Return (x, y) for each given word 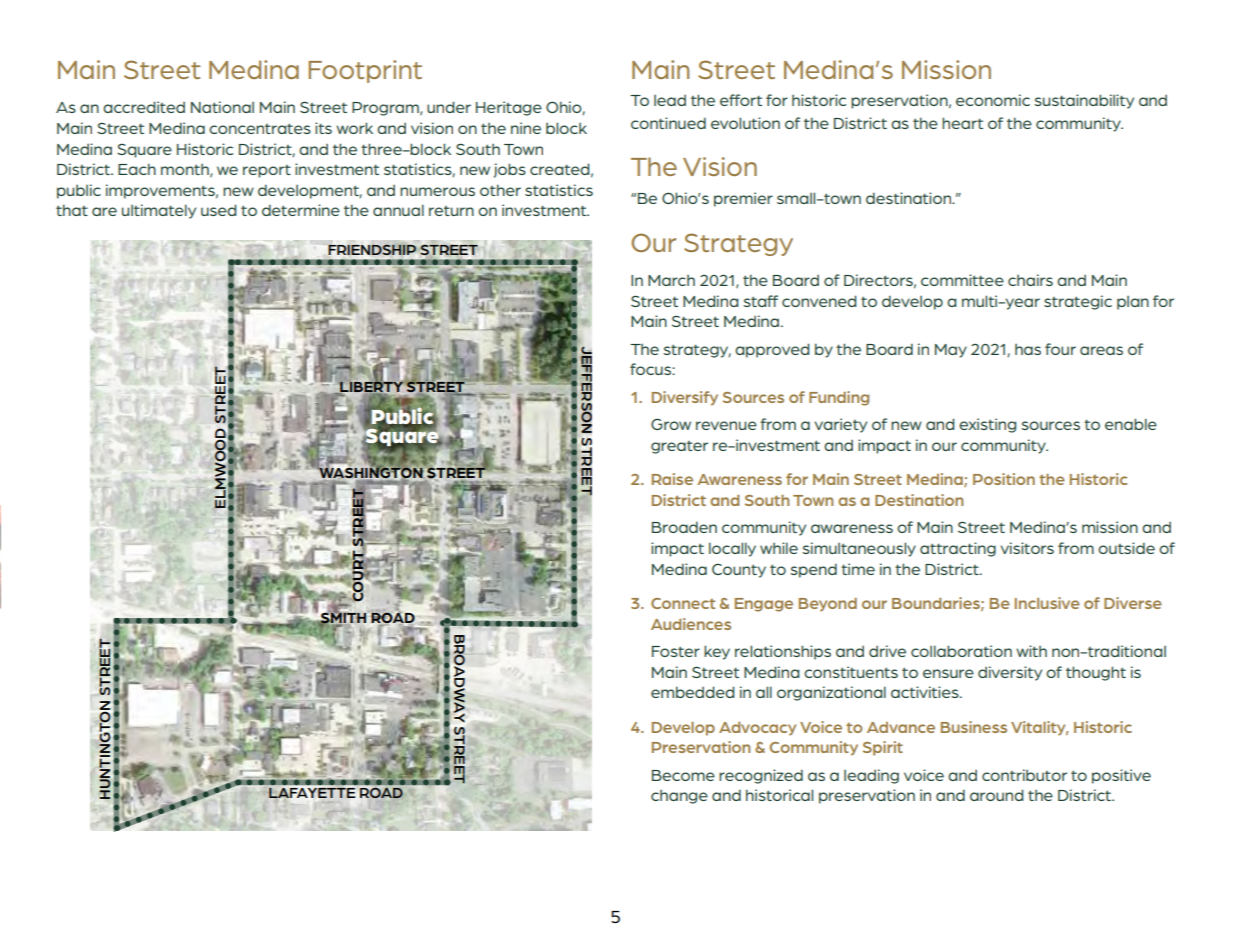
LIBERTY (372, 387)
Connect (683, 603)
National (222, 107)
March (671, 280)
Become (683, 775)
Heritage (509, 108)
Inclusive (1047, 603)
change (679, 797)
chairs (1030, 280)
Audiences (691, 624)
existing (987, 425)
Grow (671, 424)
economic (993, 100)
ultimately (159, 211)
